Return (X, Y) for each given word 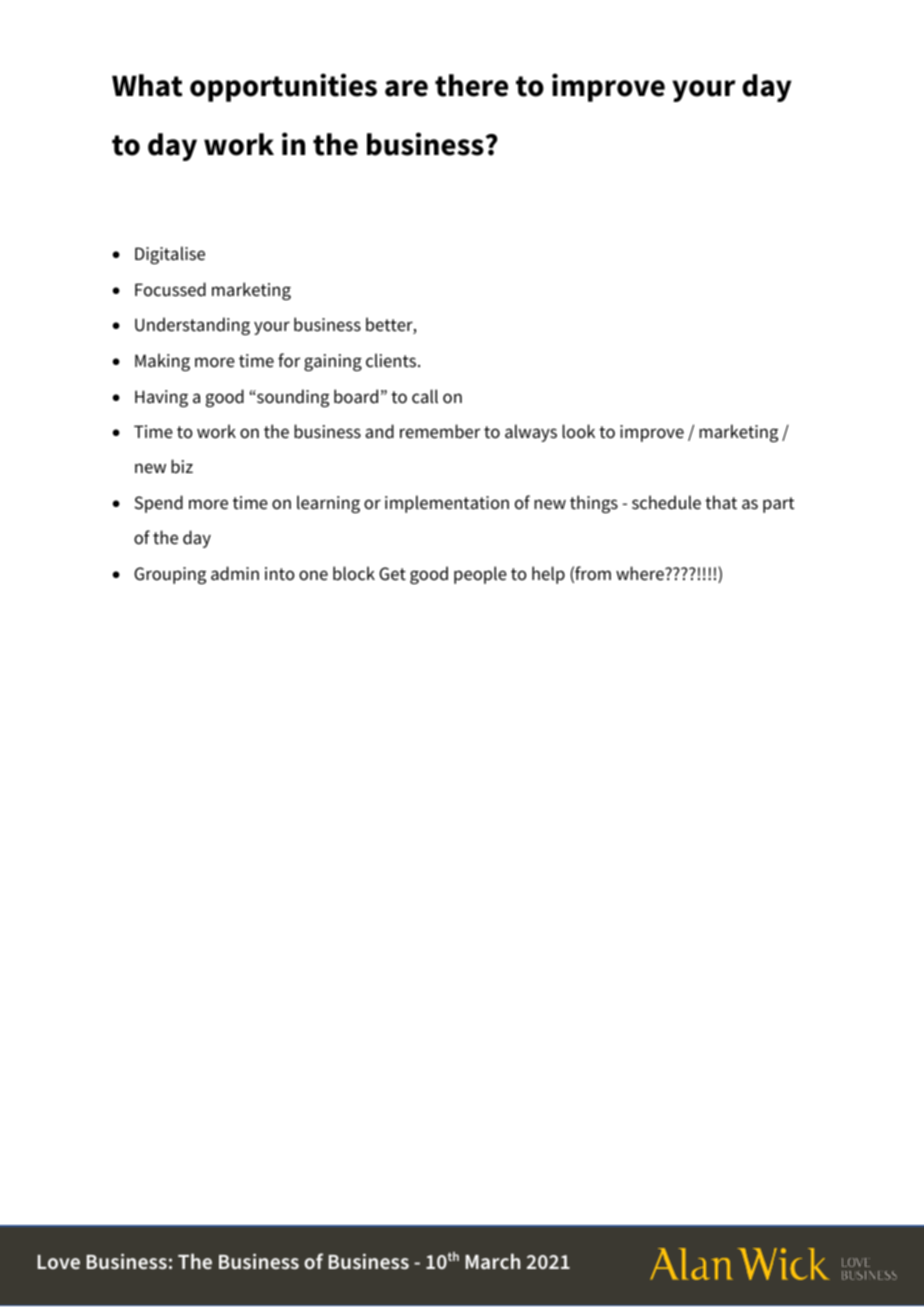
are (406, 88)
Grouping (170, 575)
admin (235, 573)
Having (161, 398)
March (493, 1261)
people (480, 575)
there (471, 85)
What (147, 85)
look (578, 431)
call (425, 396)
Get (392, 574)
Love (59, 1262)
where (641, 573)
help (548, 575)
